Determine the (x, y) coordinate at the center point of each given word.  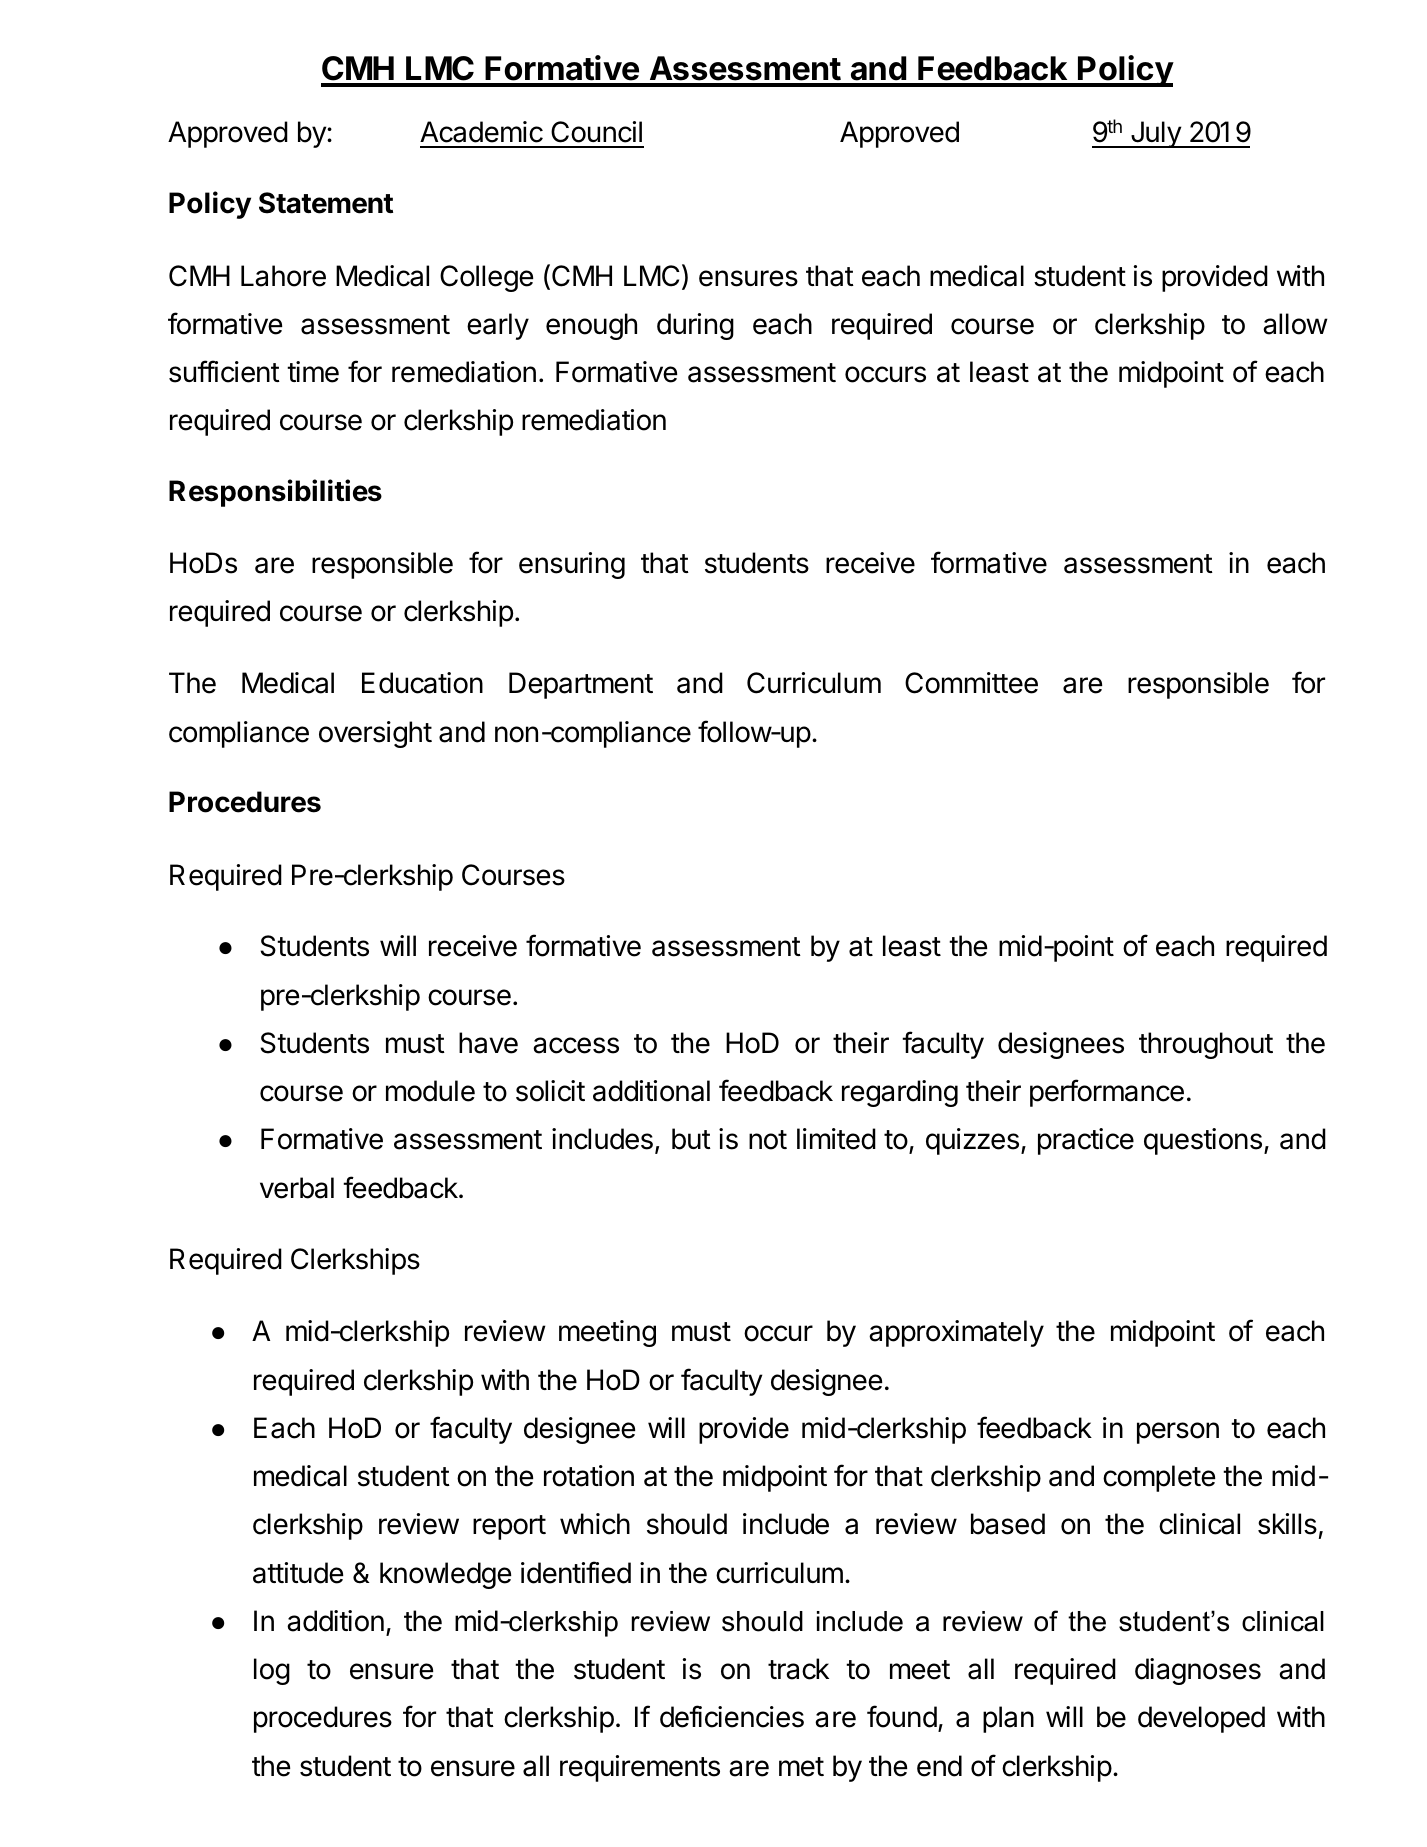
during (695, 326)
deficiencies (732, 1716)
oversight (375, 734)
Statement (326, 203)
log (272, 1671)
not (768, 1140)
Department (581, 685)
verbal (297, 1188)
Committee (971, 683)
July (1155, 134)
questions (1203, 1141)
